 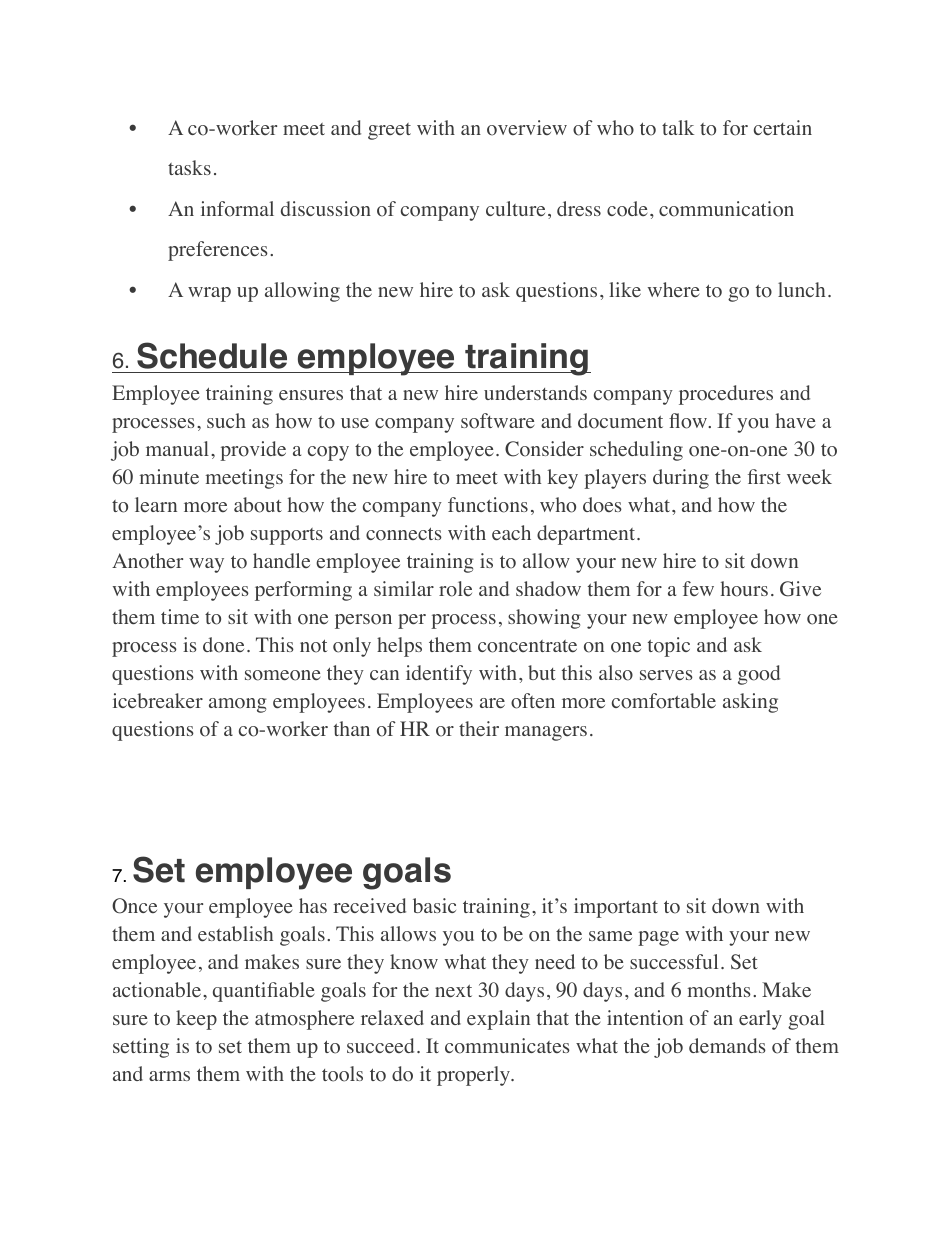 What do you see at coordinates (527, 128) in the screenshot?
I see `overview` at bounding box center [527, 128].
